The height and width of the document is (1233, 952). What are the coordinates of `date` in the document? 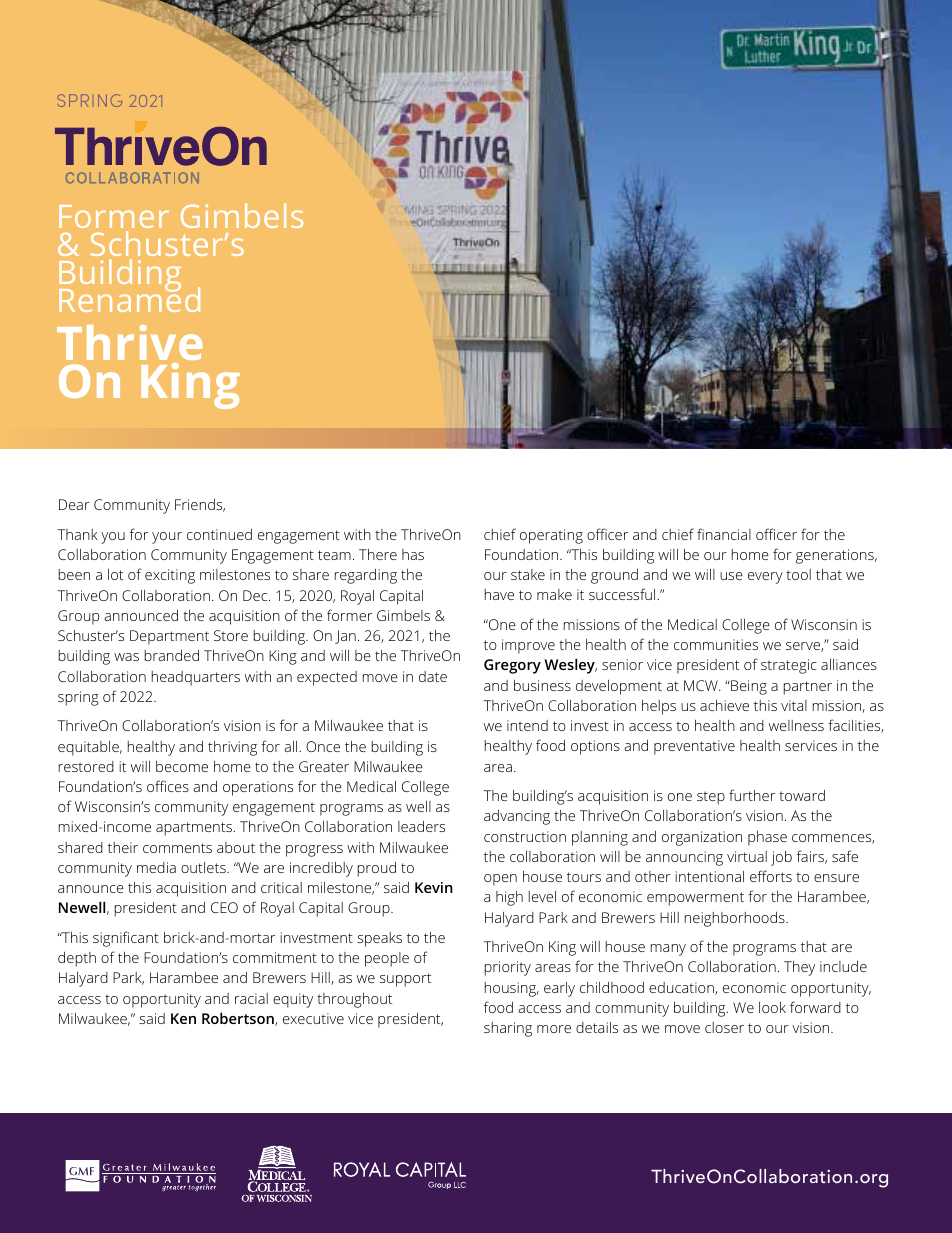 It's located at (433, 676).
